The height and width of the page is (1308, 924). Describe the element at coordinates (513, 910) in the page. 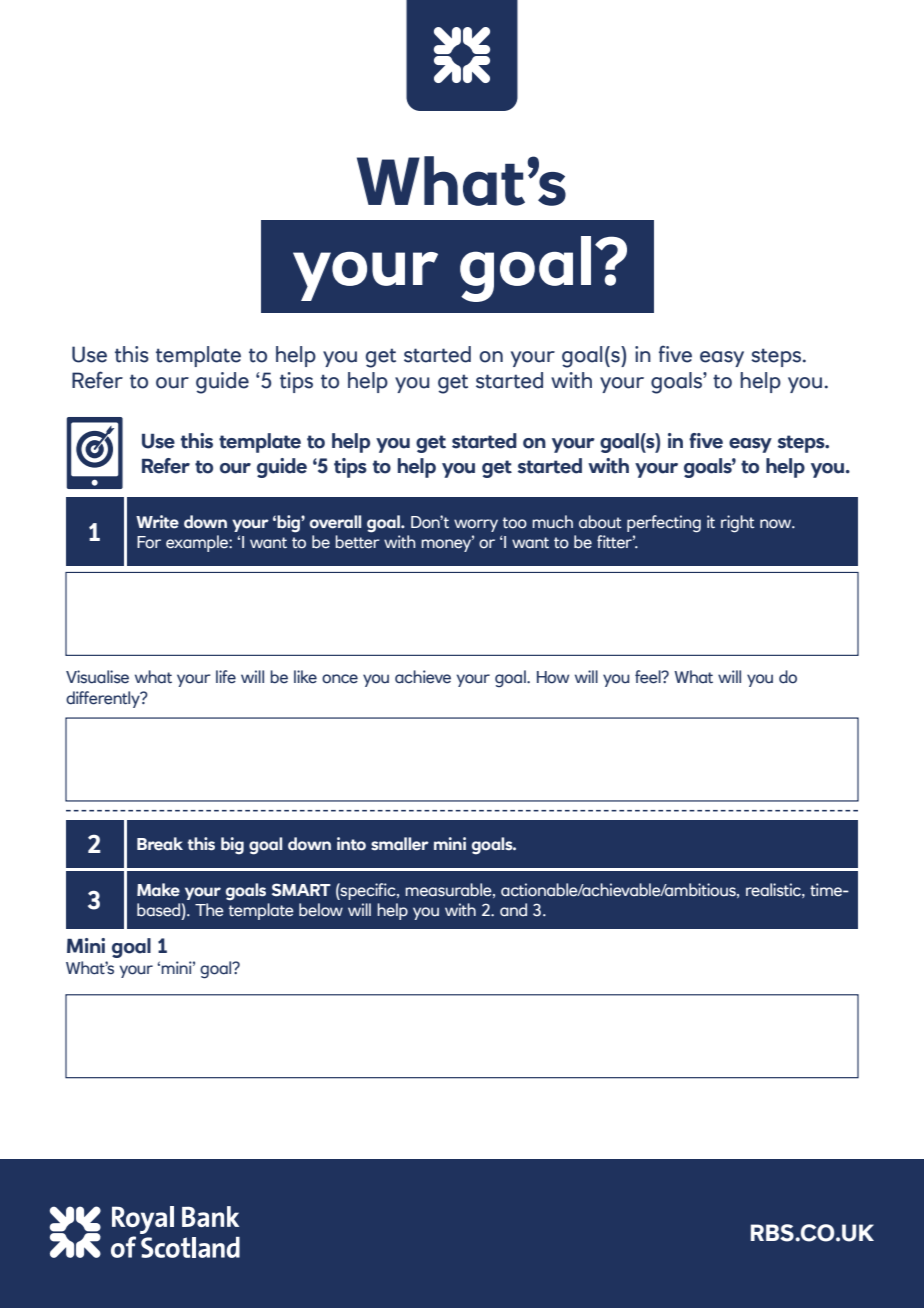

I see `and` at that location.
